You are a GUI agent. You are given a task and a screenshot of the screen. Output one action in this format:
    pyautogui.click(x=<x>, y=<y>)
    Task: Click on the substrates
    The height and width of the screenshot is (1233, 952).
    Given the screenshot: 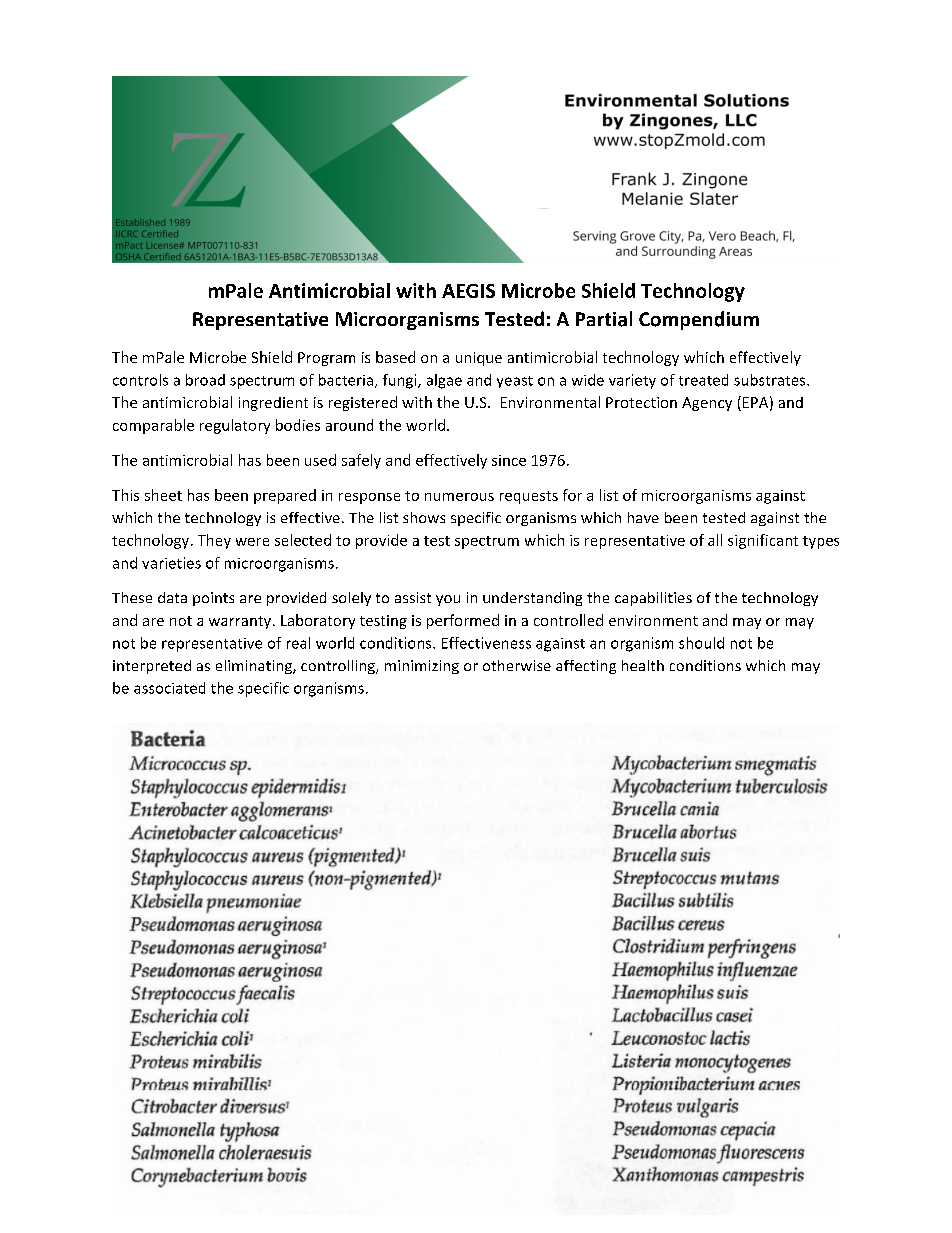 What is the action you would take?
    pyautogui.click(x=771, y=380)
